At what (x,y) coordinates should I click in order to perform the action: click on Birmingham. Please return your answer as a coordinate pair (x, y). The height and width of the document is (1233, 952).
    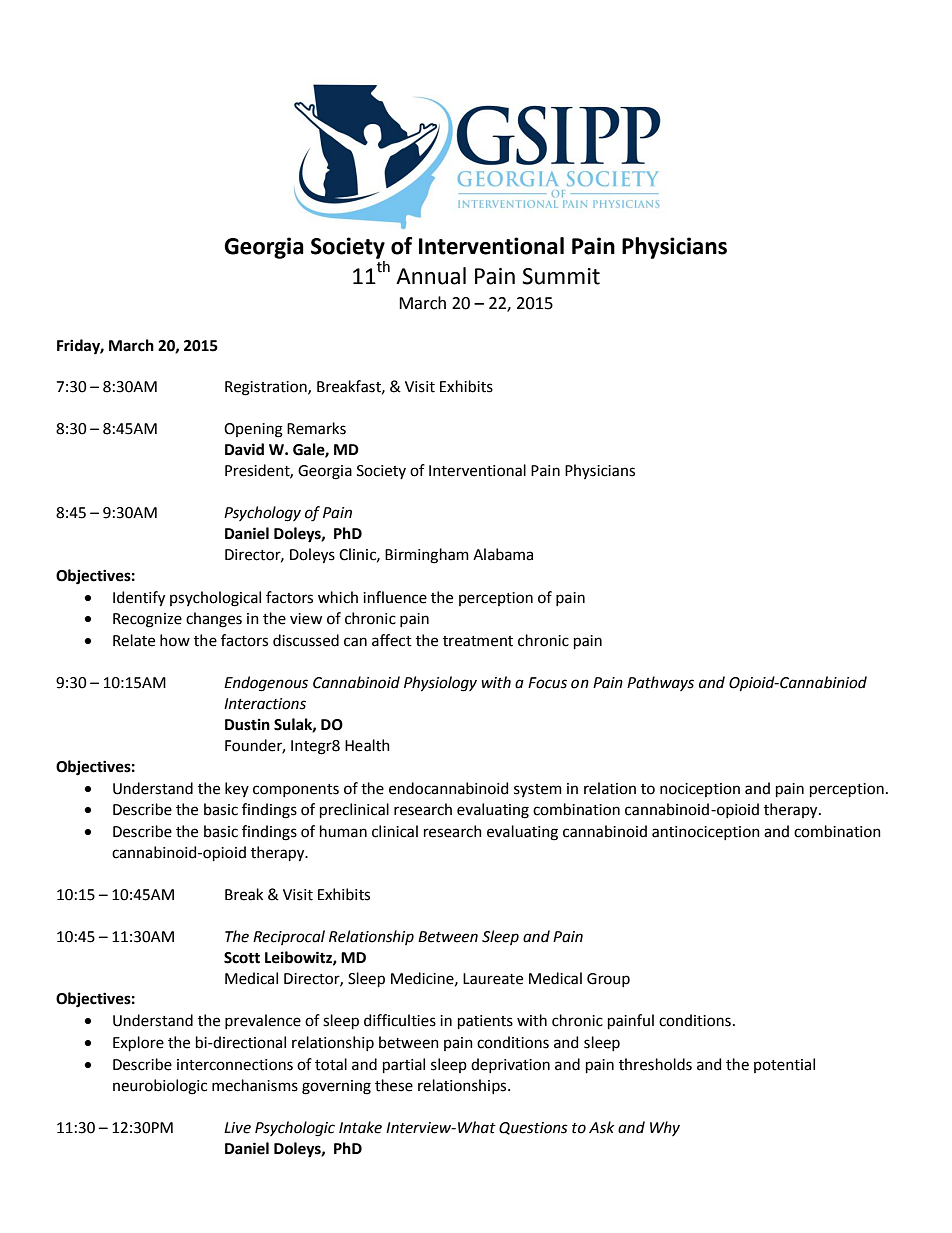
    Looking at the image, I should click on (427, 556).
